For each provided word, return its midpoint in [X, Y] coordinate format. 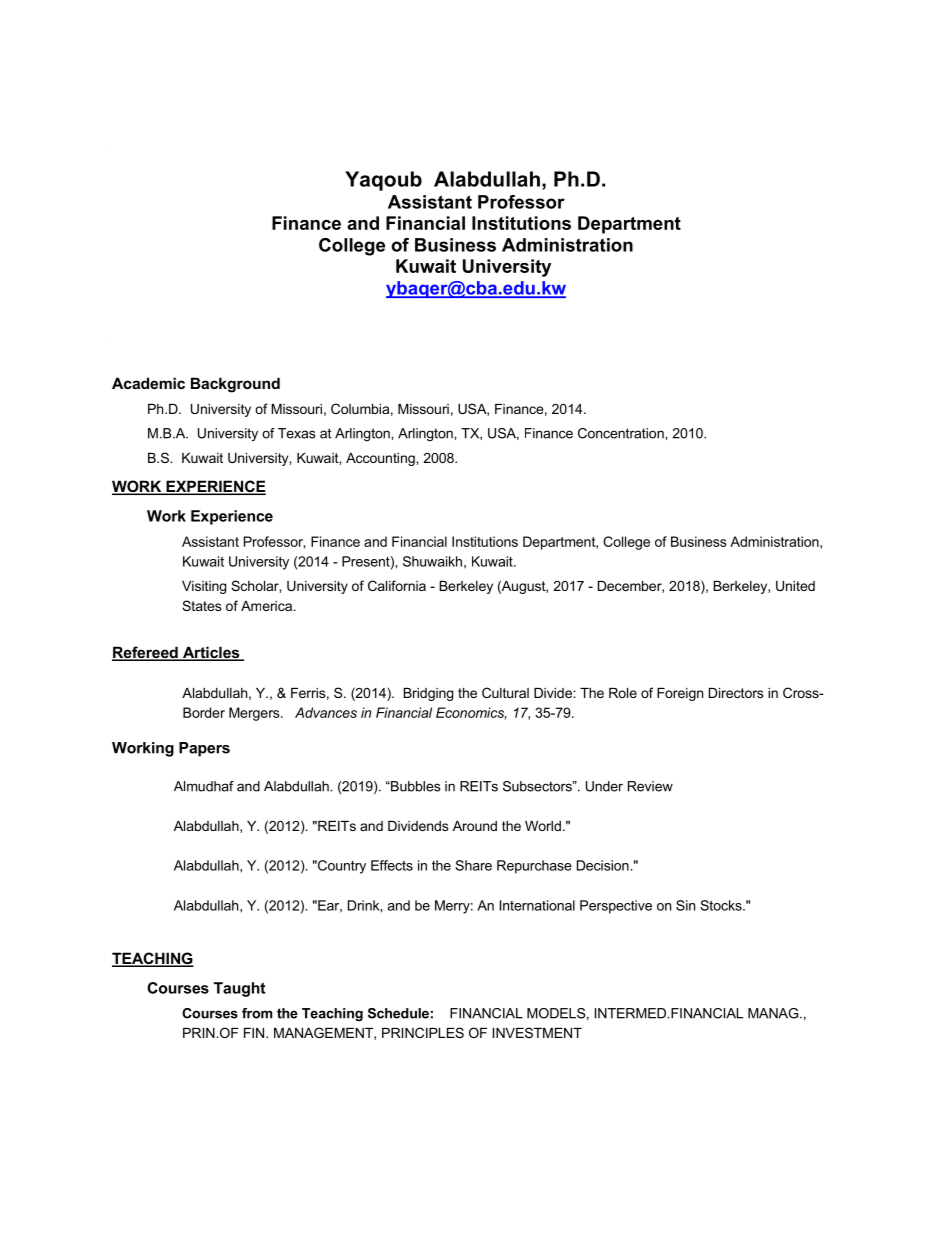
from [257, 1013]
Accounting [381, 459]
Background [235, 385]
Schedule [398, 1013]
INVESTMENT [537, 1032]
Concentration [622, 433]
